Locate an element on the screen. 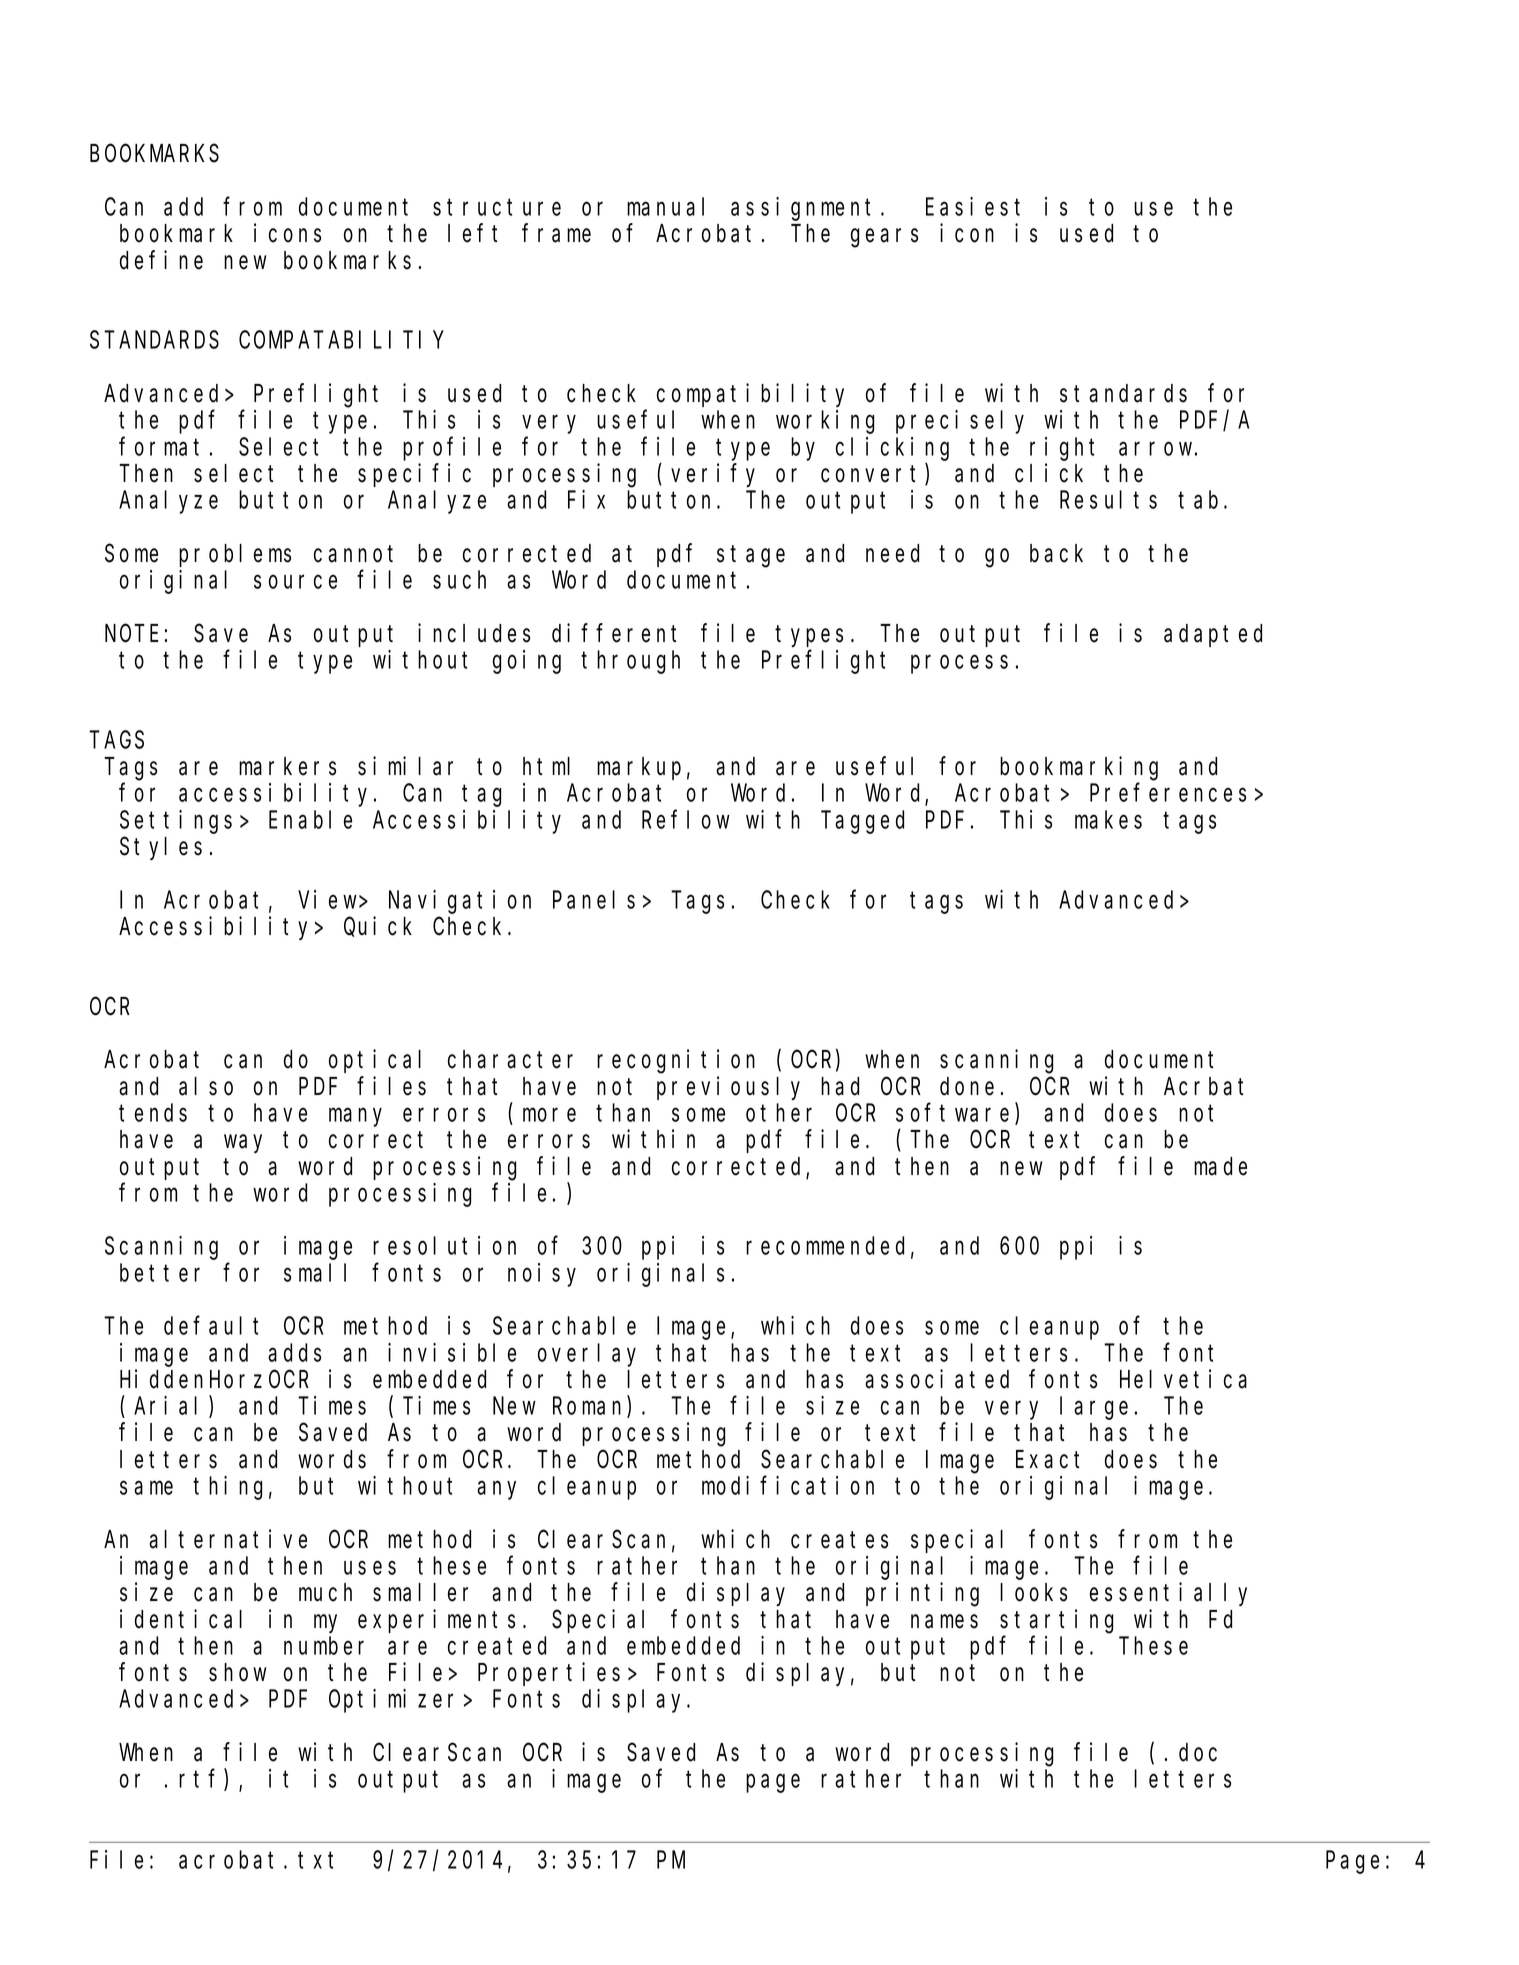  more is located at coordinates (549, 1115).
